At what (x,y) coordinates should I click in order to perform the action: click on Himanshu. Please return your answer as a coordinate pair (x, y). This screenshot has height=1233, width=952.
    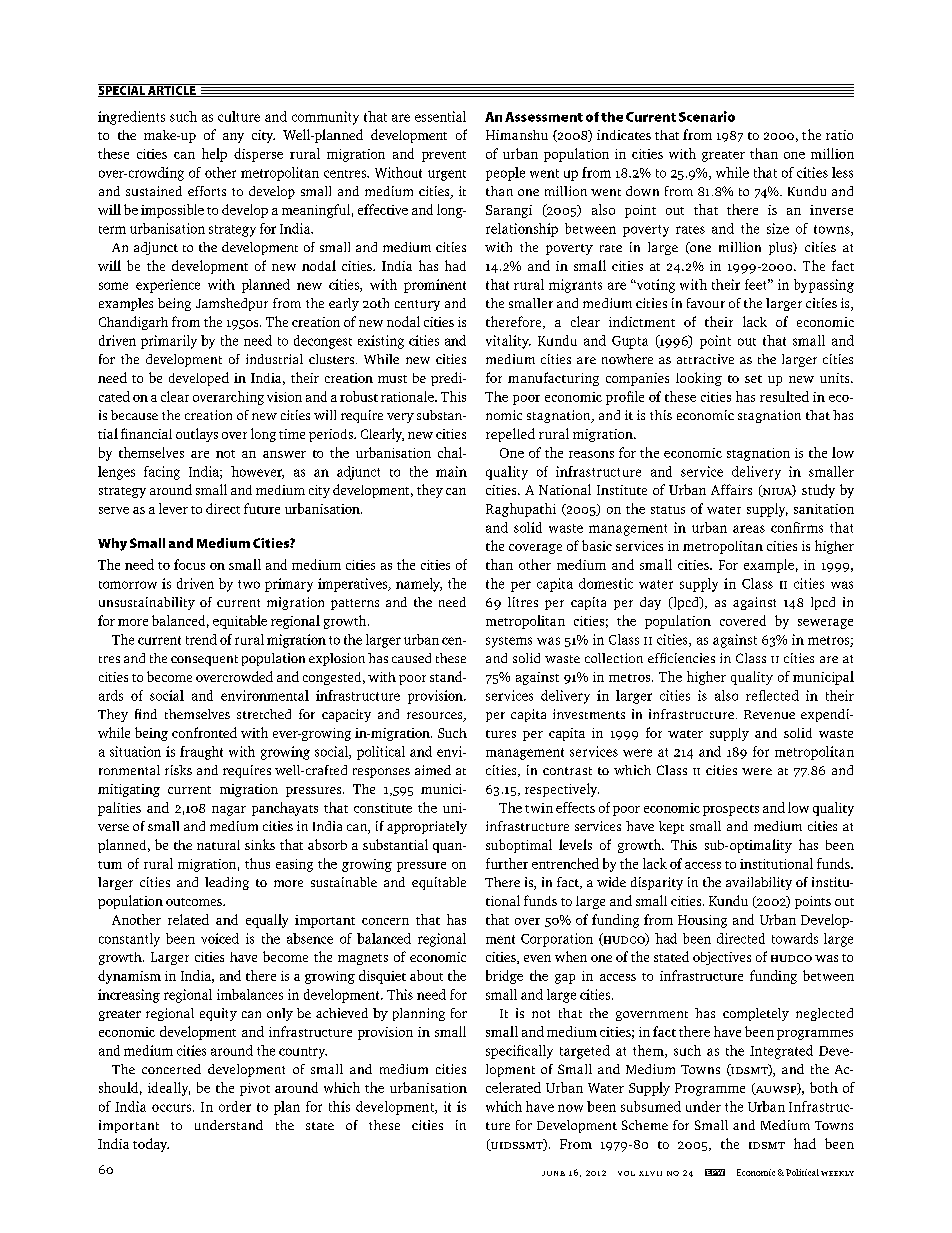
    Looking at the image, I should click on (517, 135).
